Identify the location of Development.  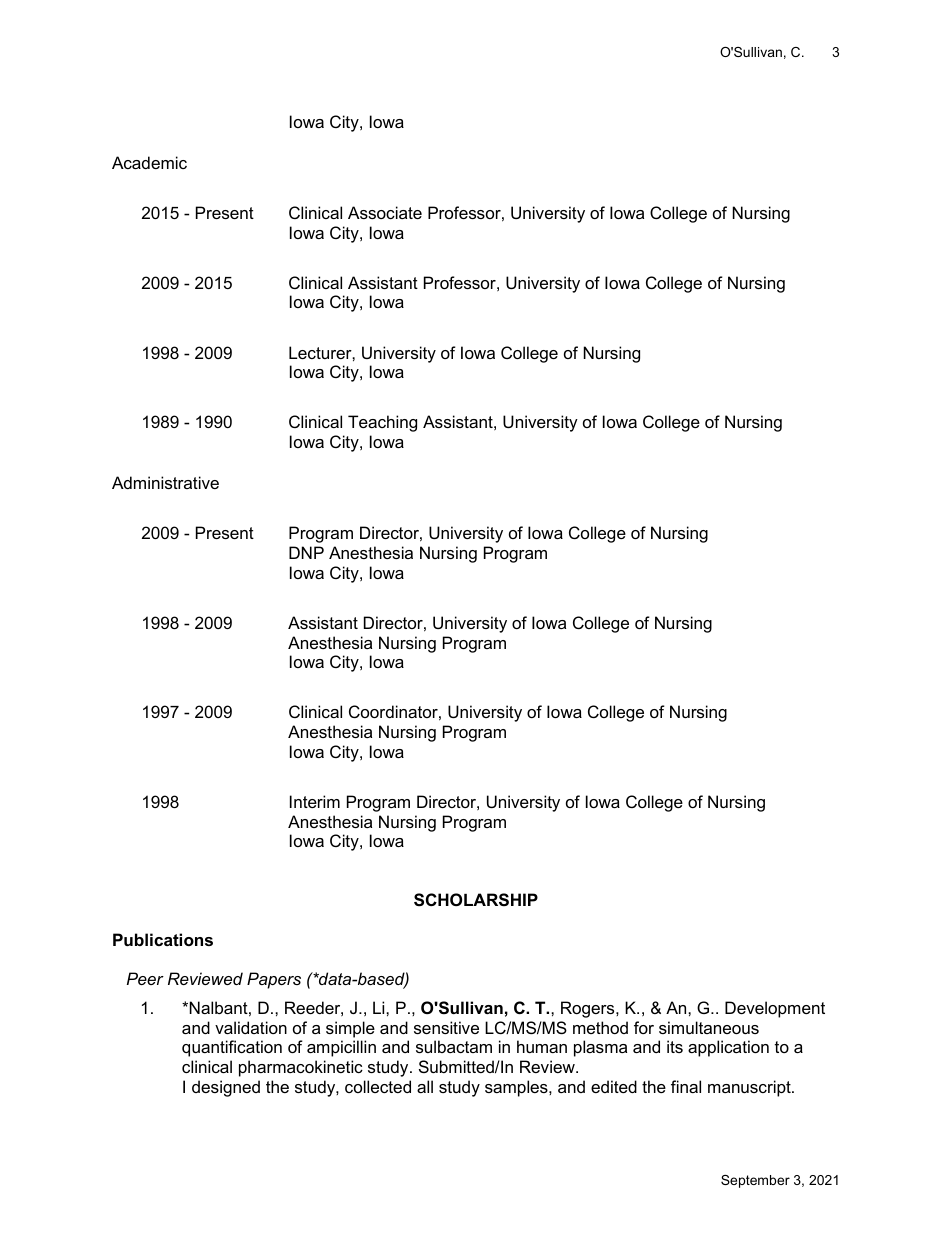
(775, 1009).
